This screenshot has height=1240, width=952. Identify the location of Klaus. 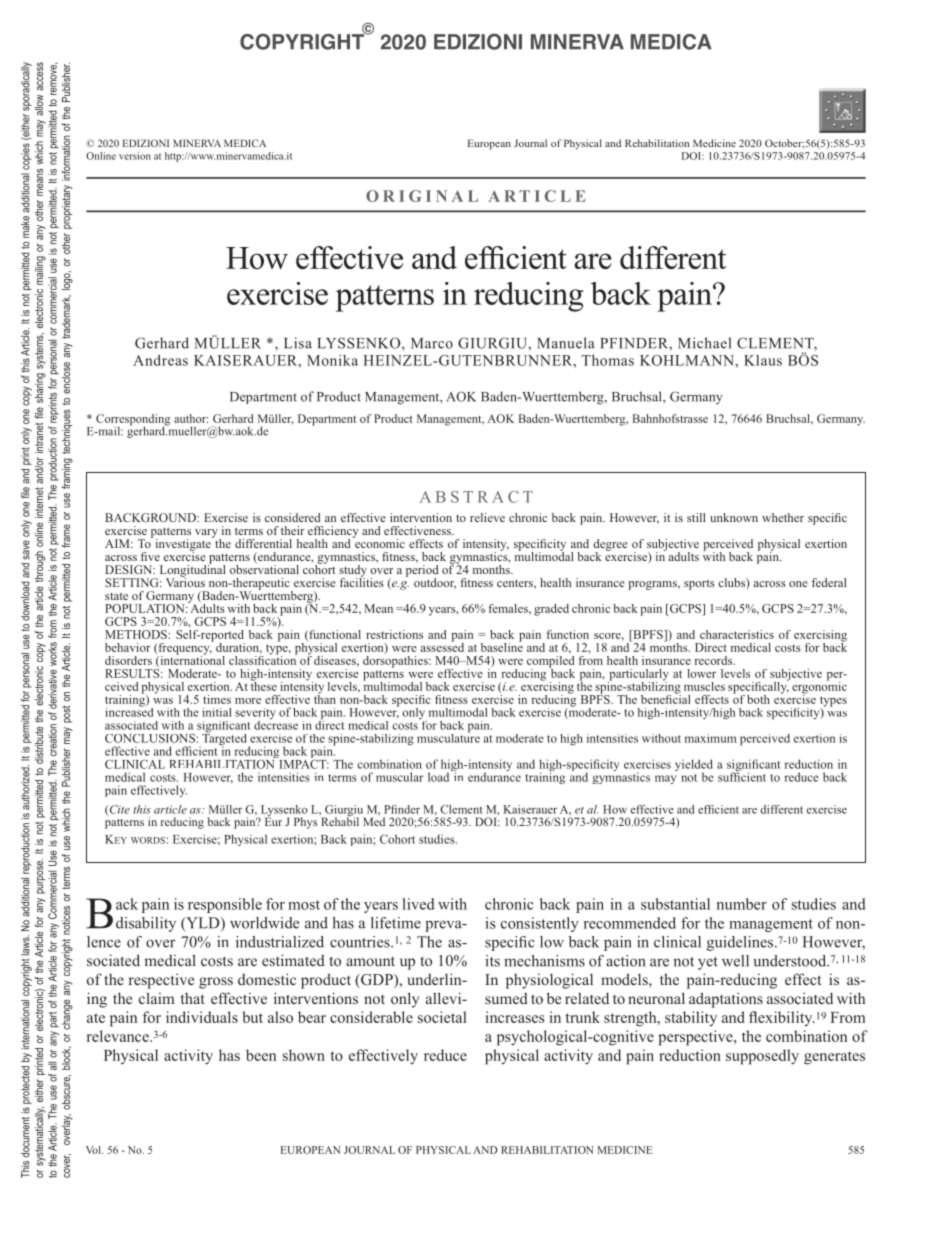
(763, 360).
